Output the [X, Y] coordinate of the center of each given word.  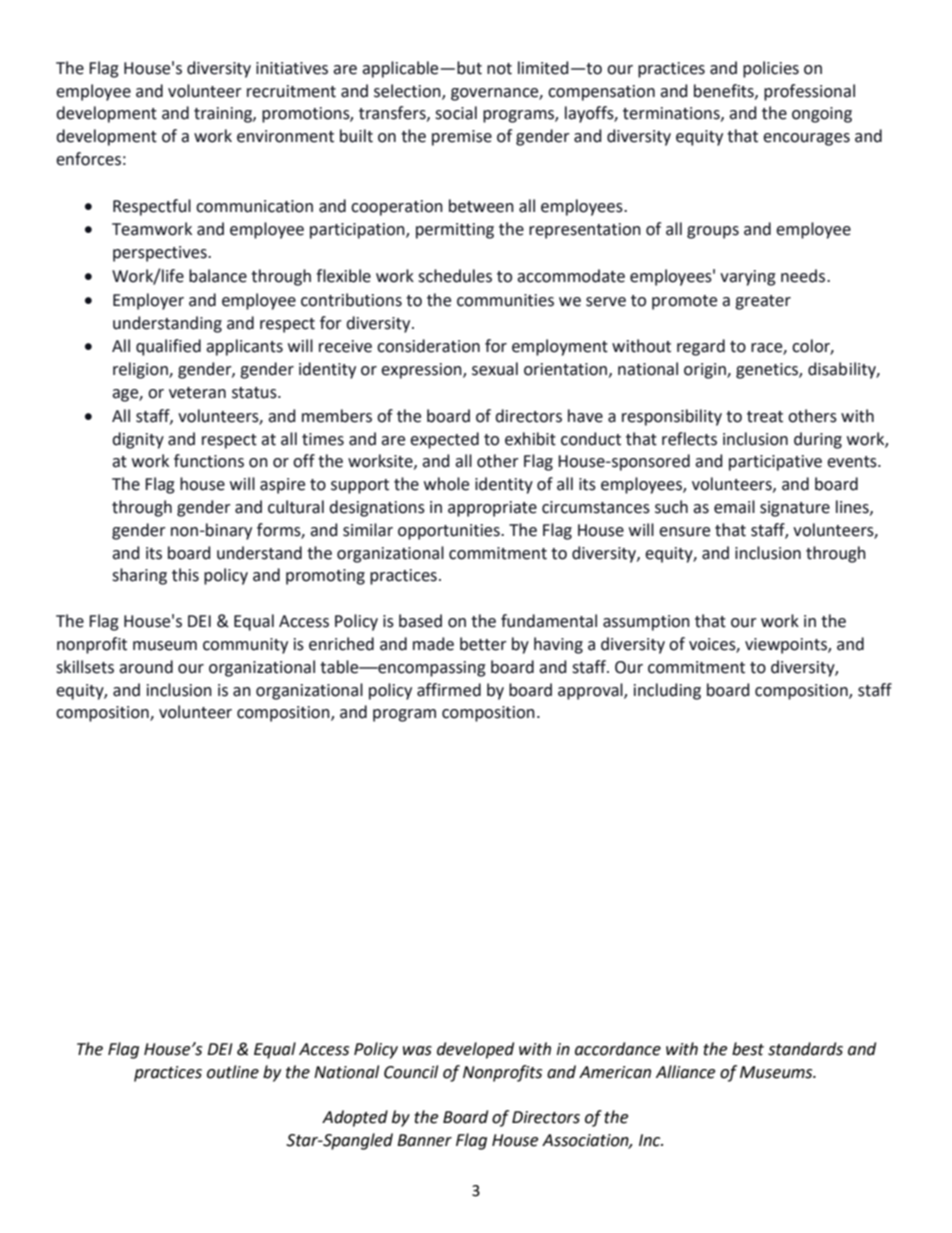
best [748, 1049]
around [146, 667]
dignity [138, 440]
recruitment [291, 91]
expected [444, 440]
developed [475, 1050]
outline [233, 1072]
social [456, 113]
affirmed [449, 690]
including [667, 691]
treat [765, 417]
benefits [725, 91]
